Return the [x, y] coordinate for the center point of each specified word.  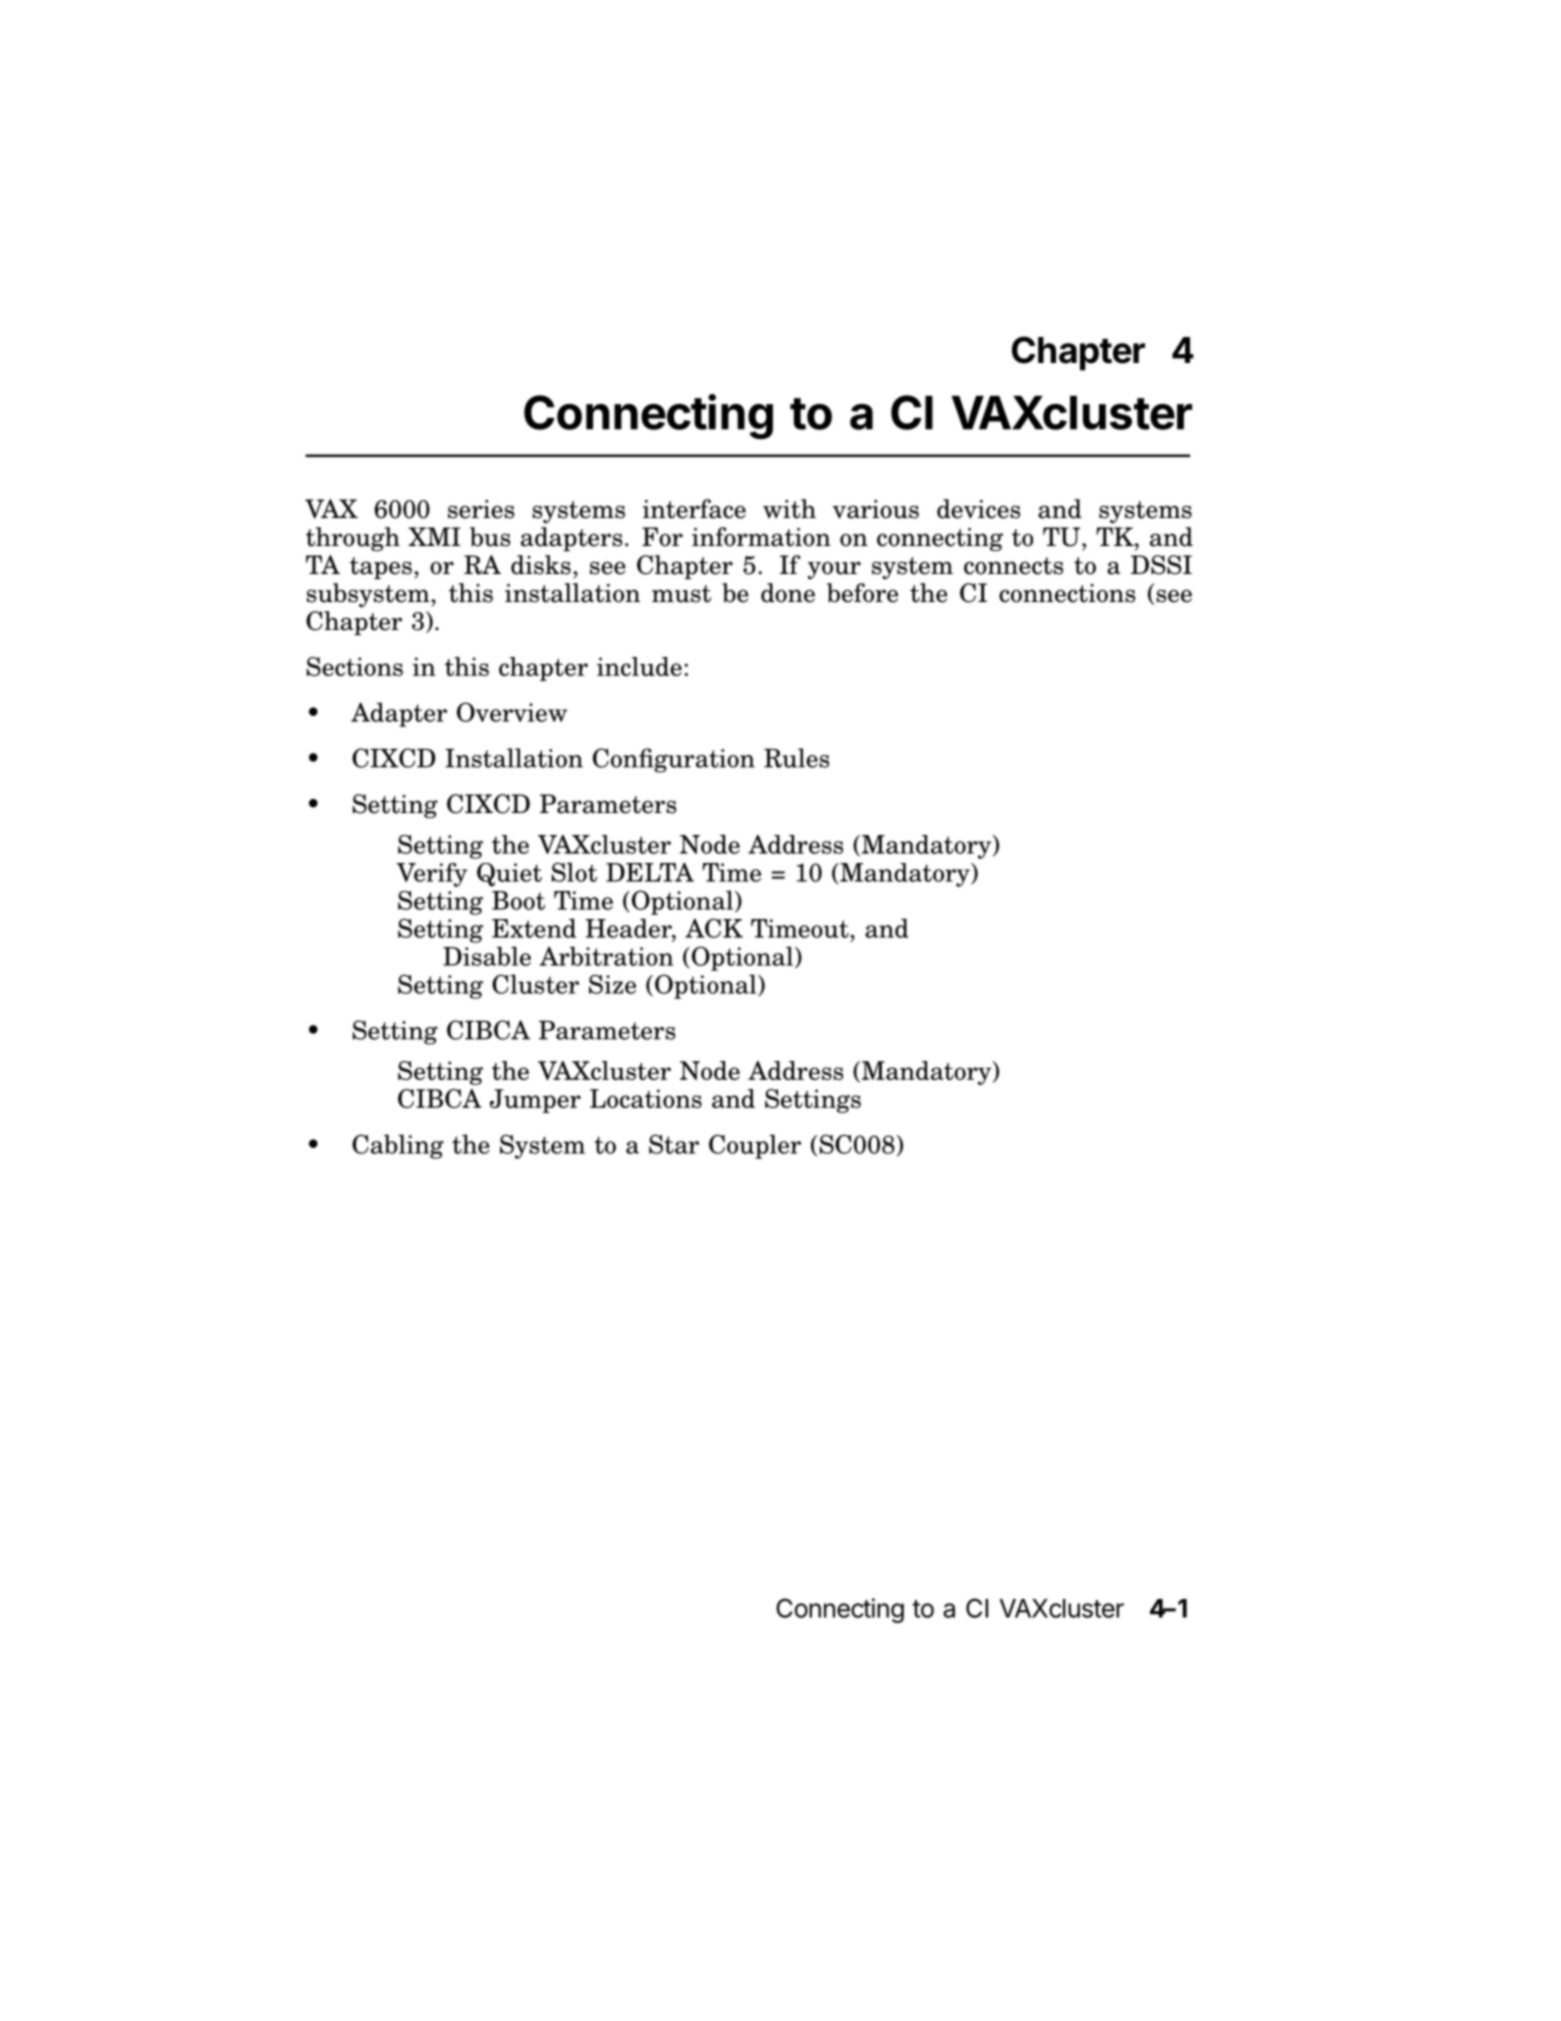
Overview [512, 712]
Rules [796, 758]
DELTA [650, 872]
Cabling [398, 1146]
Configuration [674, 760]
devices [978, 509]
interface [694, 509]
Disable [487, 956]
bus [490, 537]
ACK [714, 928]
